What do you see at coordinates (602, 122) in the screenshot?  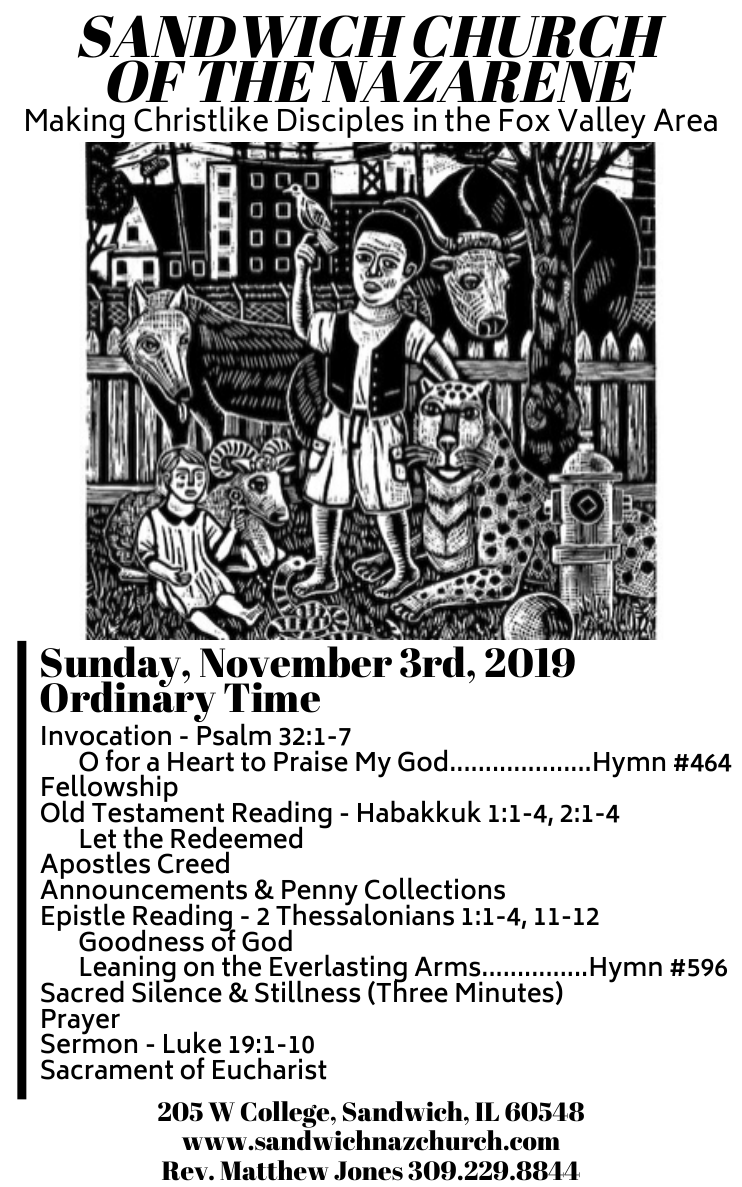 I see `Valley` at bounding box center [602, 122].
